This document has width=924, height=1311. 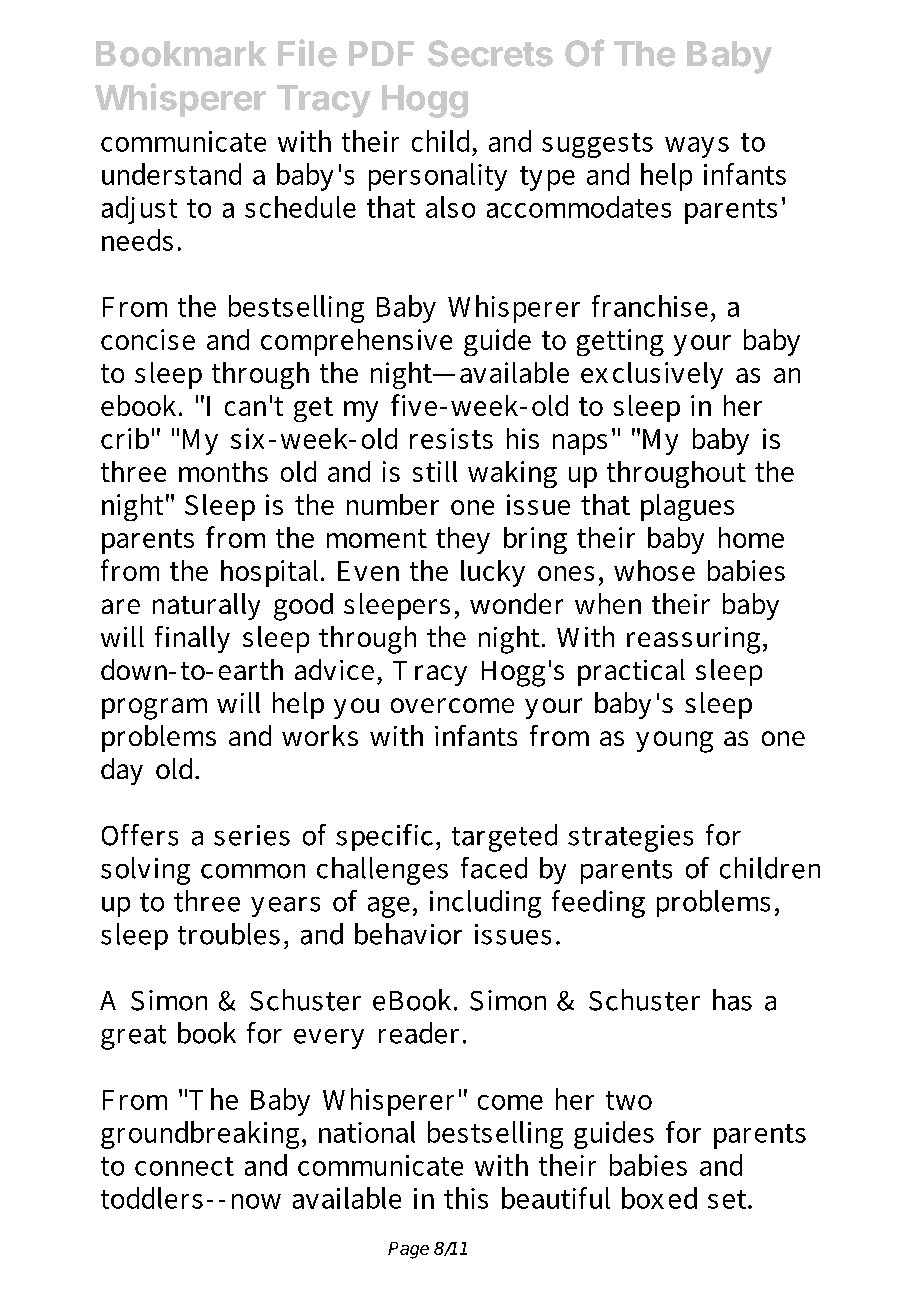 I want to click on ways, so click(x=697, y=147).
